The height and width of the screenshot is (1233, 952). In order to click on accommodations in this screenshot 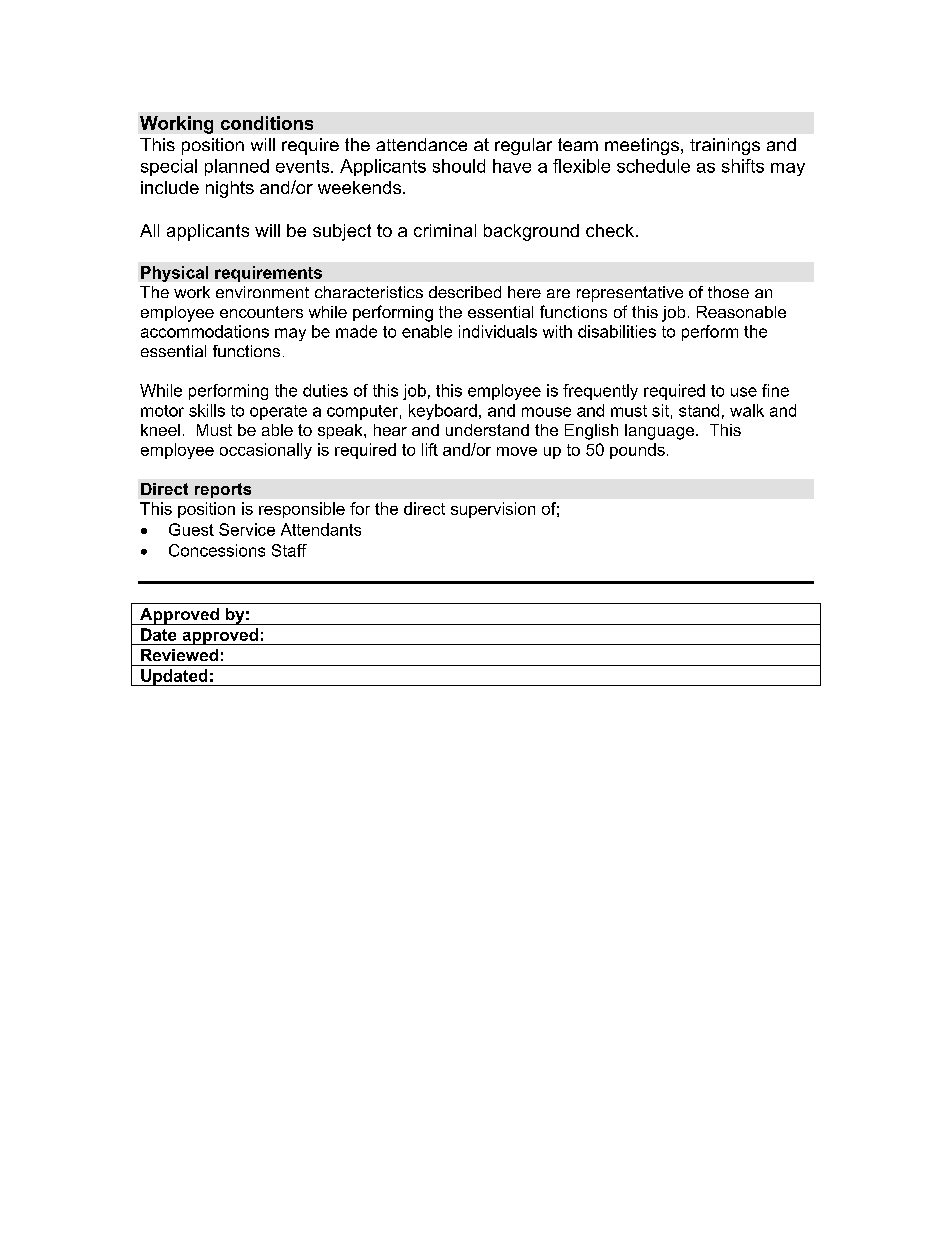, I will do `click(205, 331)`.
